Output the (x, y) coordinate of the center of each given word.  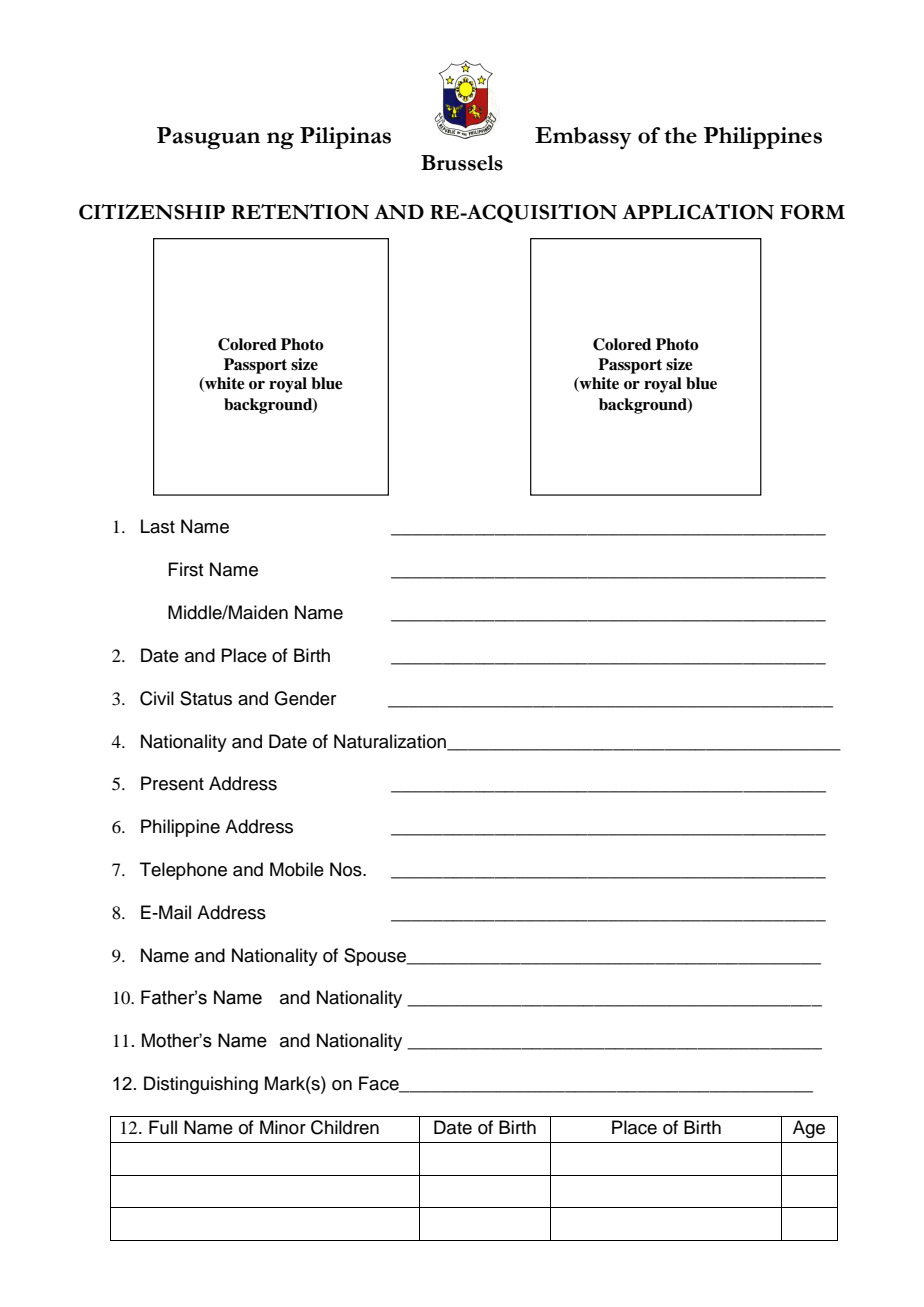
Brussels (462, 163)
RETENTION (300, 212)
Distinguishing (201, 1085)
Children (345, 1127)
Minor (283, 1127)
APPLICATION (698, 212)
